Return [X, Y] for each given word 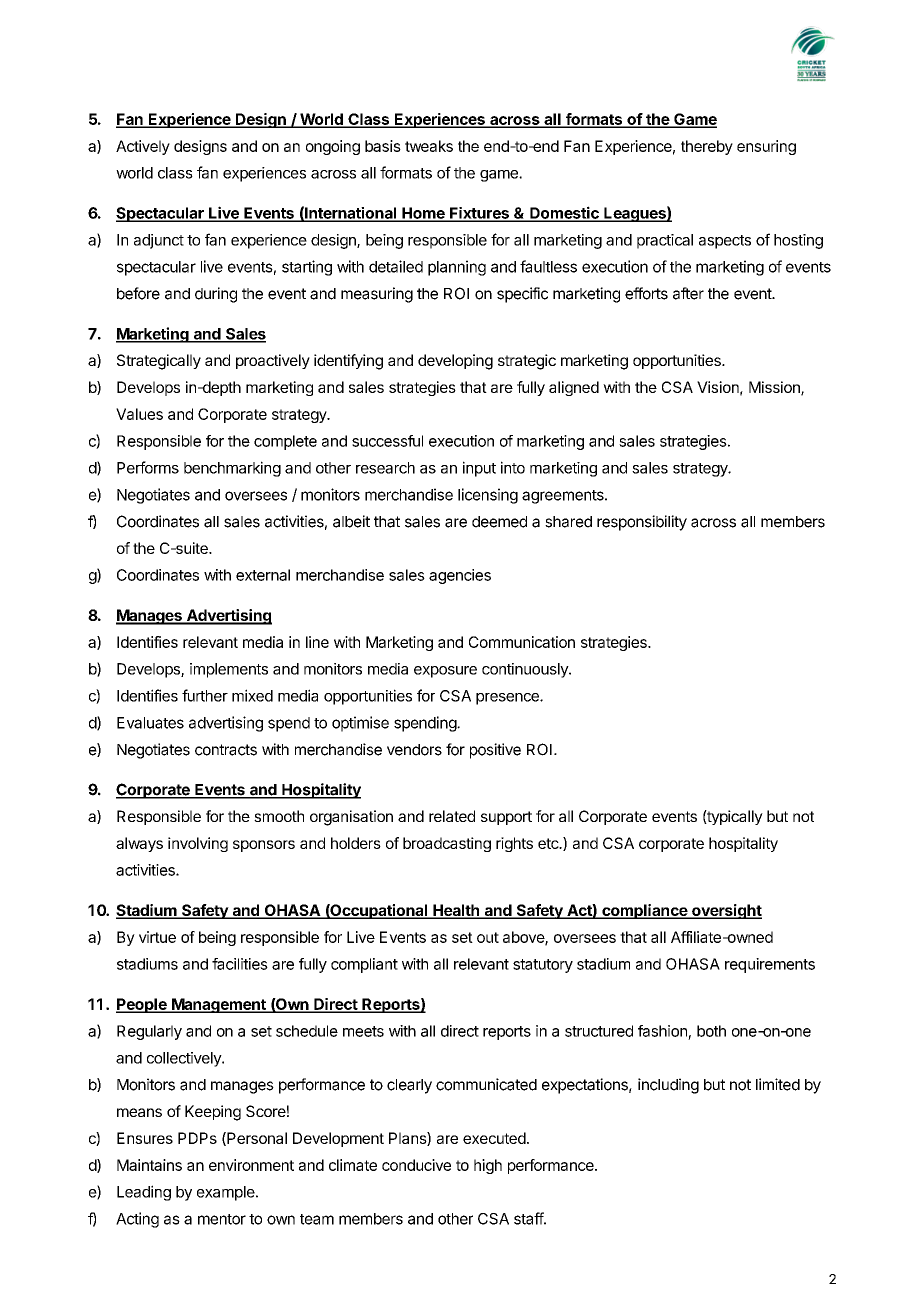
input [479, 469]
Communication [522, 642]
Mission [775, 388]
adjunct [159, 241]
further [205, 695]
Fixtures [479, 214]
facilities [240, 964]
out [488, 937]
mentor [222, 1219]
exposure [445, 672]
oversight [726, 911]
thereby [707, 147]
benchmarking [232, 469]
